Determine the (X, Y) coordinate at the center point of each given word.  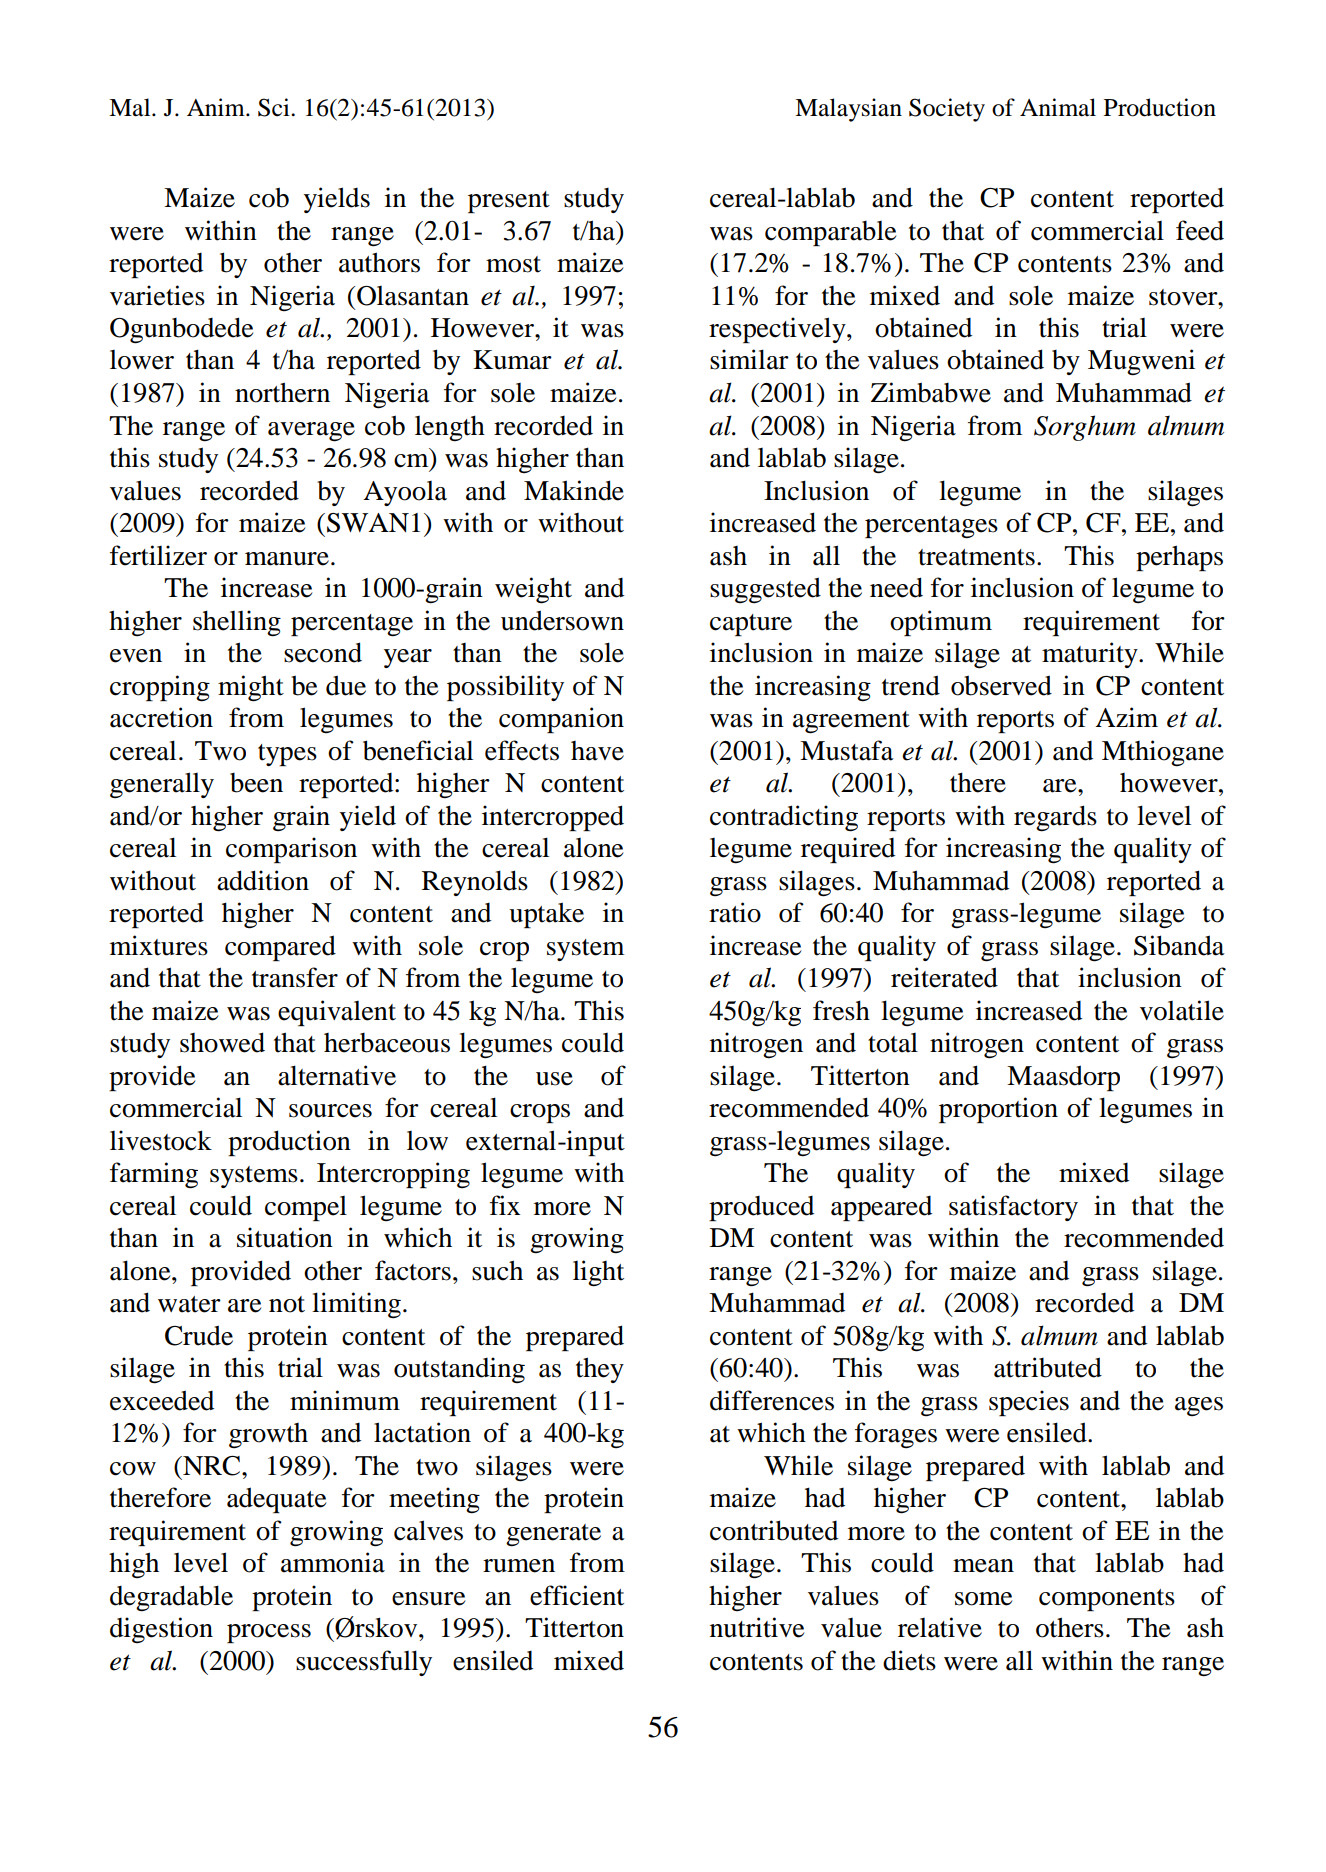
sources (330, 1111)
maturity (1091, 655)
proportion (998, 1110)
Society (947, 110)
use (554, 1079)
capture (751, 625)
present (509, 202)
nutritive (757, 1627)
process (269, 1633)
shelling (237, 623)
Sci (275, 107)
